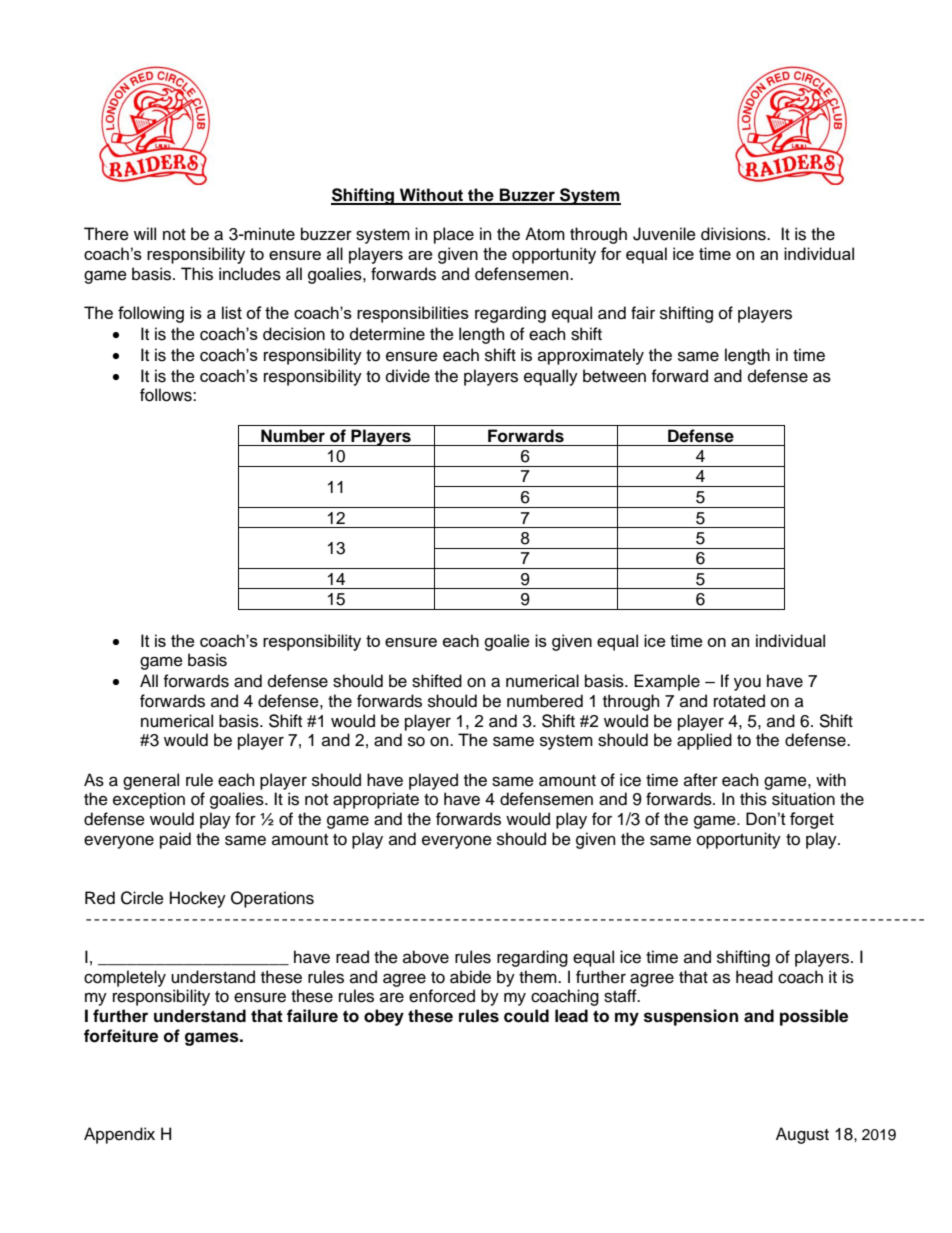 This document has width=952, height=1233. I want to click on general, so click(151, 781).
